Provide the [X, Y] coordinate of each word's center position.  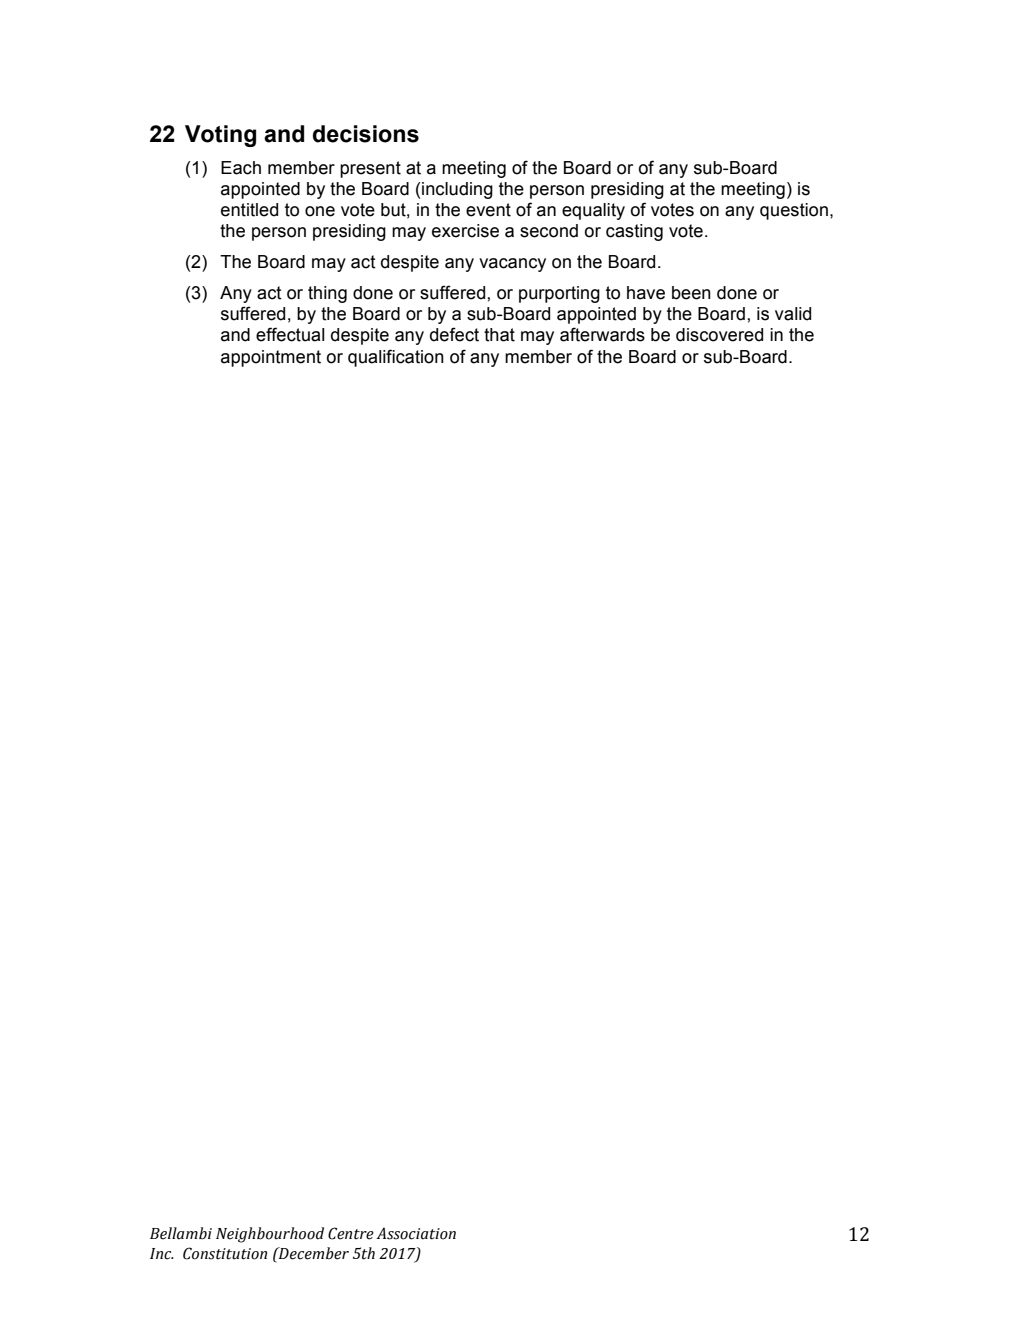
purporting [559, 294]
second [549, 231]
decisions [366, 134]
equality [593, 211]
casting [634, 232]
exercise [465, 231]
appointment [271, 358]
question [794, 211]
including [456, 190]
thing [327, 294]
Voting [220, 136]
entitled [249, 210]
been [691, 293]
